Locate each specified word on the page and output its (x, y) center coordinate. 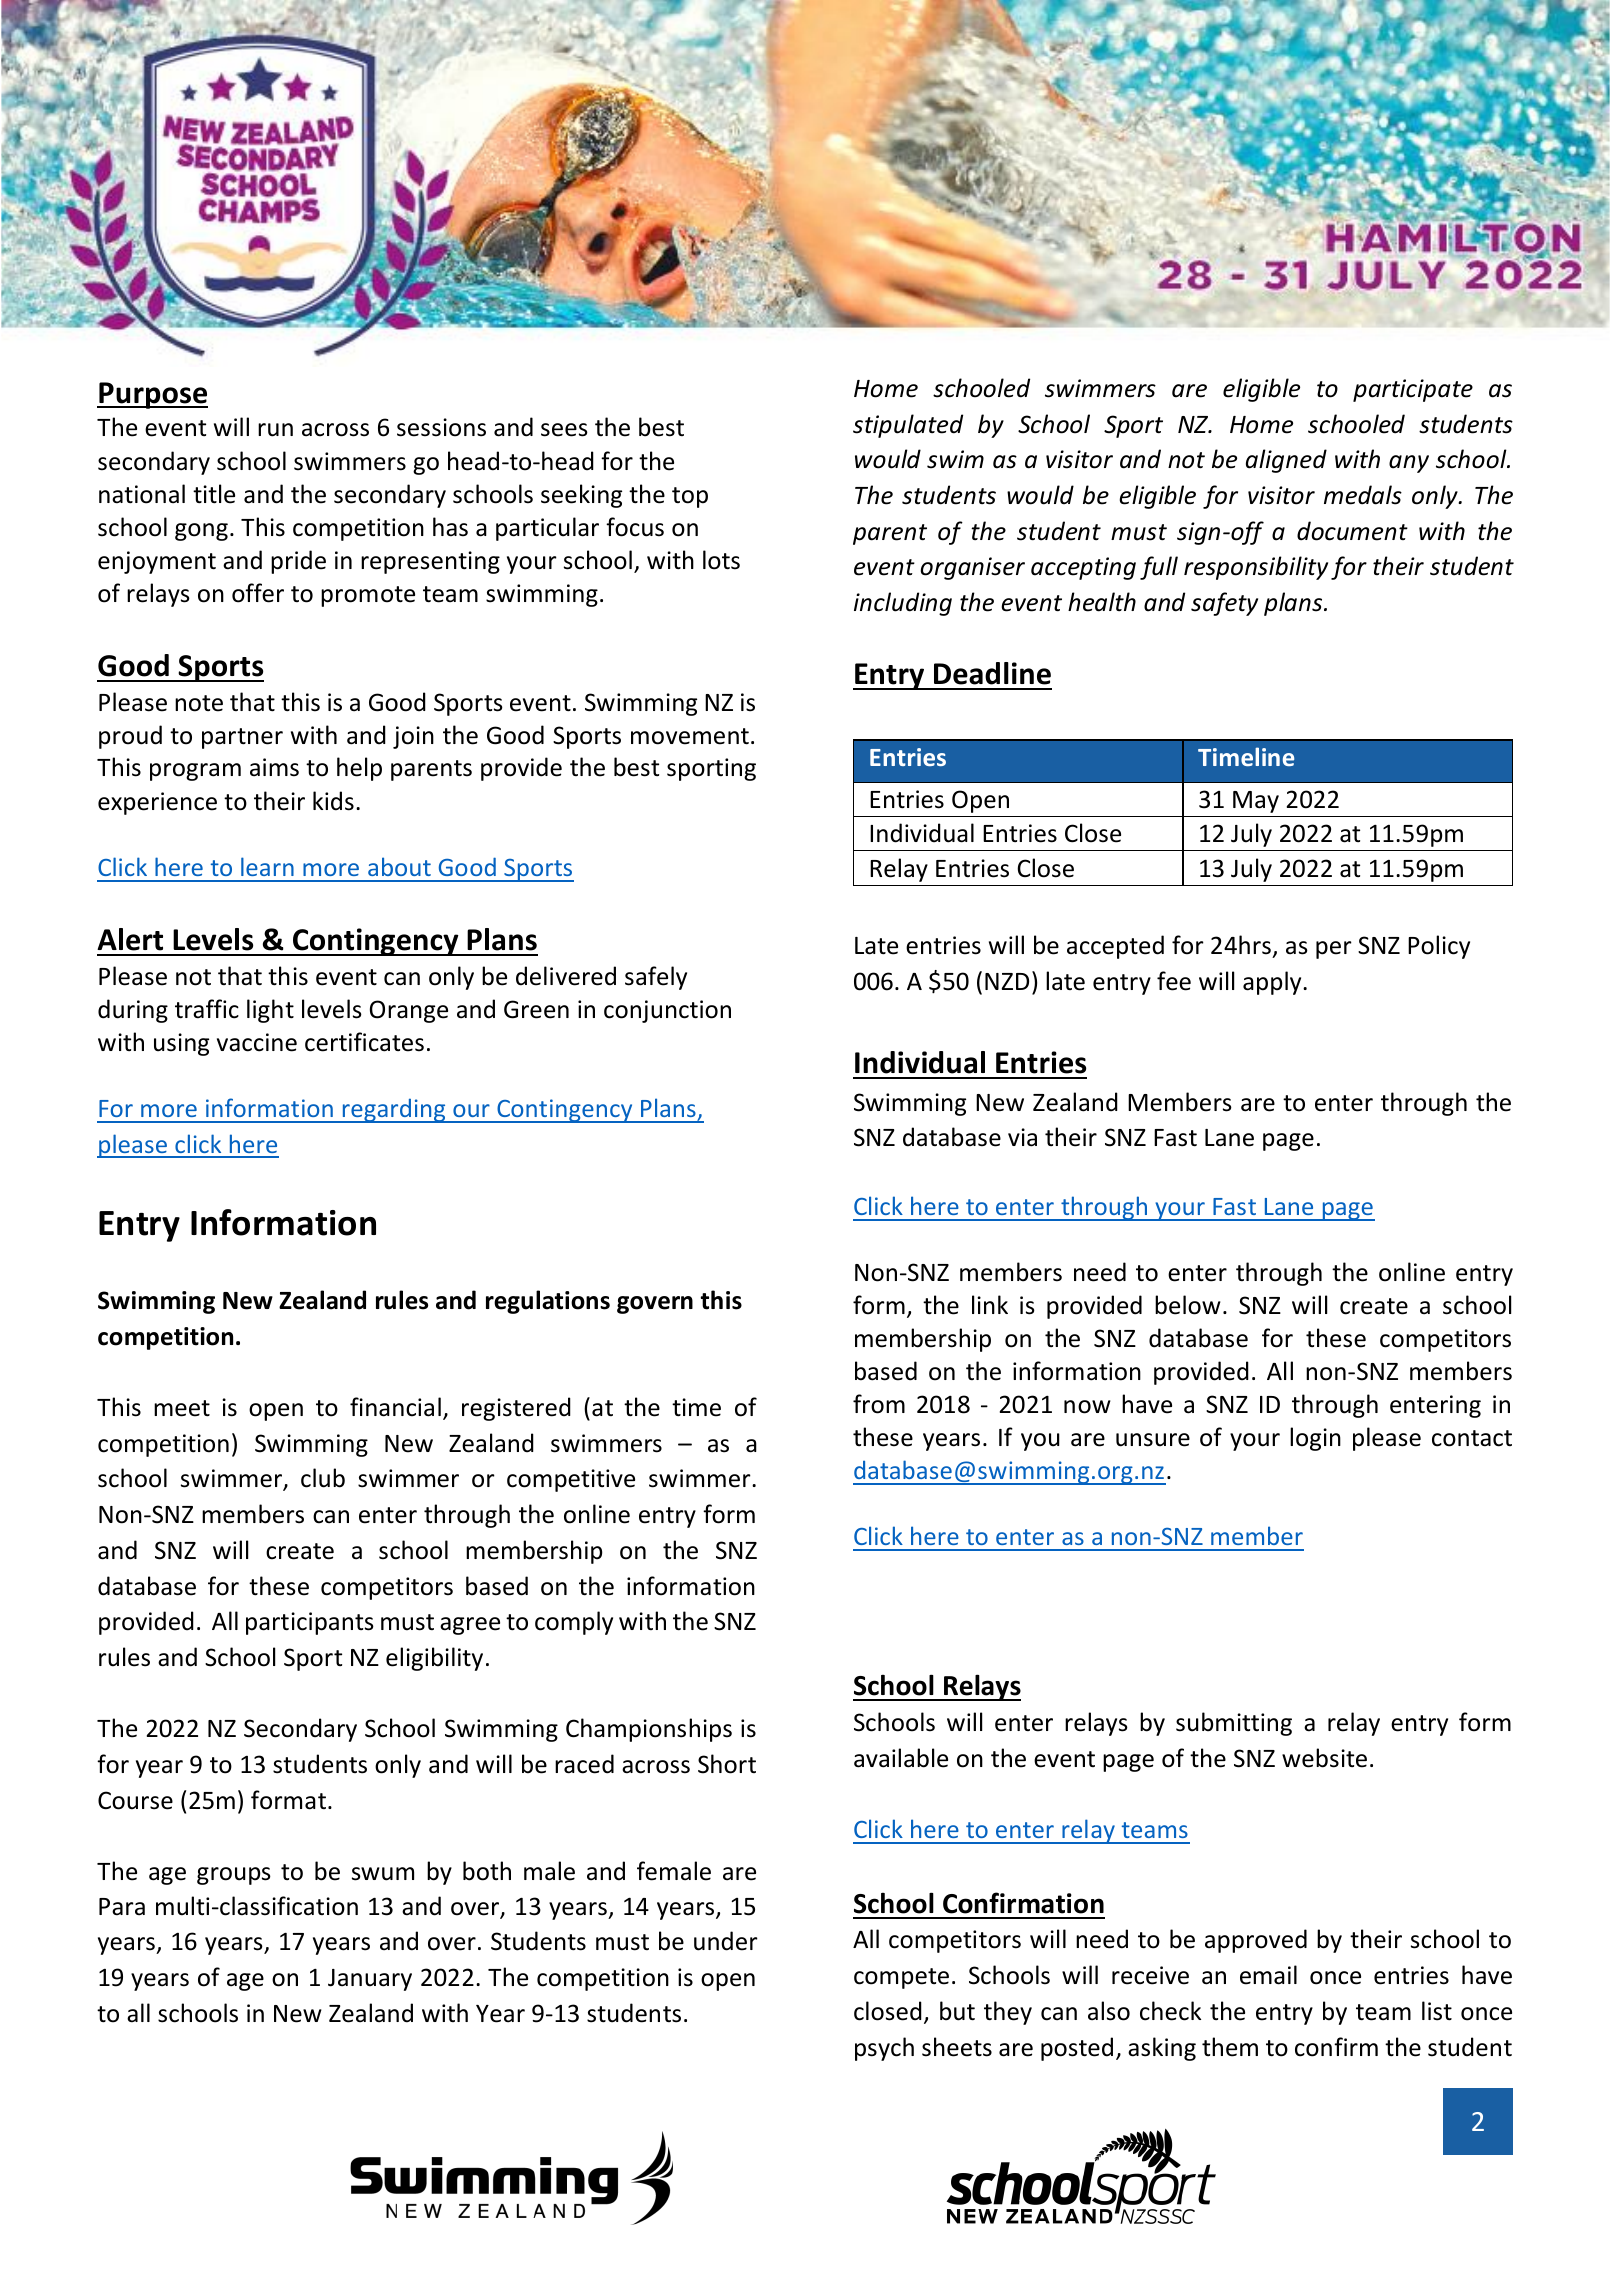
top (690, 497)
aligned (1286, 461)
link (990, 1304)
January (370, 1980)
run (275, 430)
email (1268, 1975)
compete (901, 1978)
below (1188, 1305)
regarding (394, 1110)
